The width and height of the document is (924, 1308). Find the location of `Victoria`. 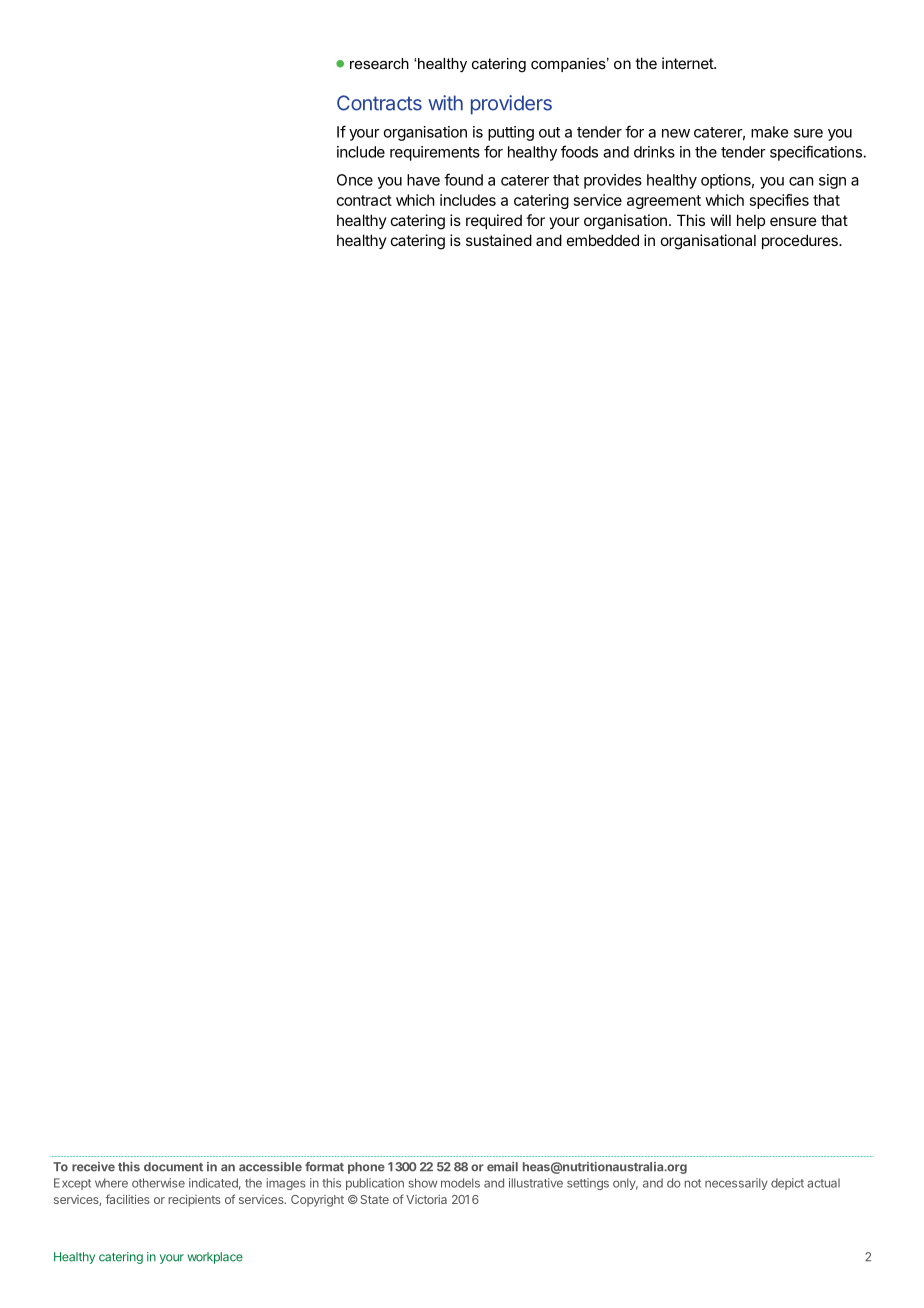

Victoria is located at coordinates (426, 1199).
